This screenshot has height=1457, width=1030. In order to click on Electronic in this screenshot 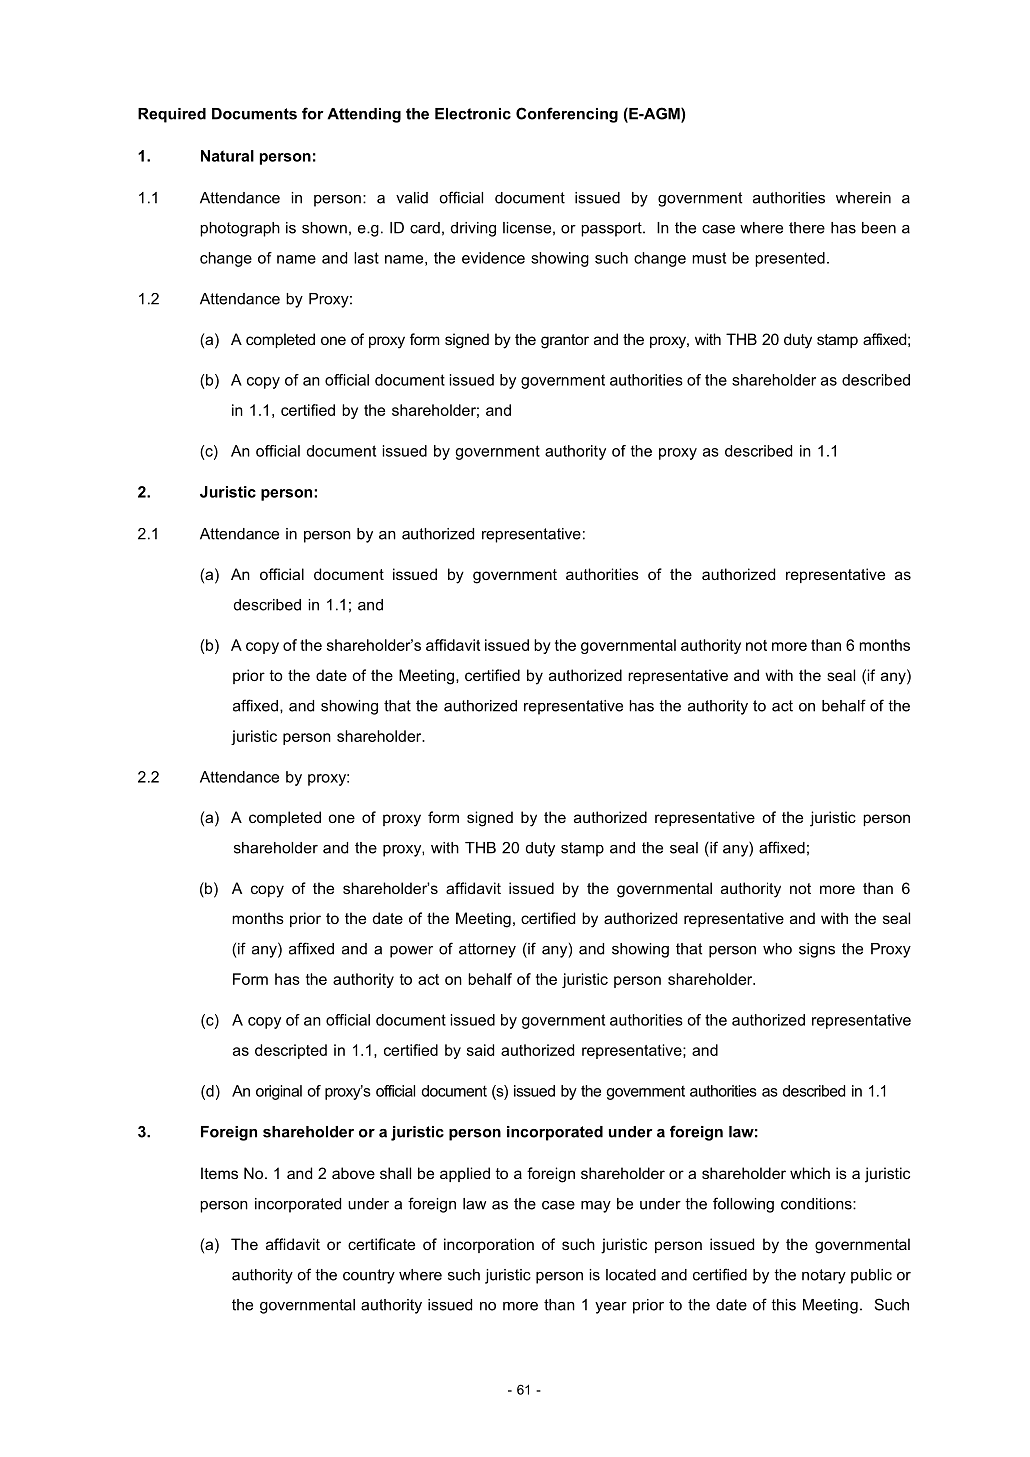, I will do `click(473, 114)`.
